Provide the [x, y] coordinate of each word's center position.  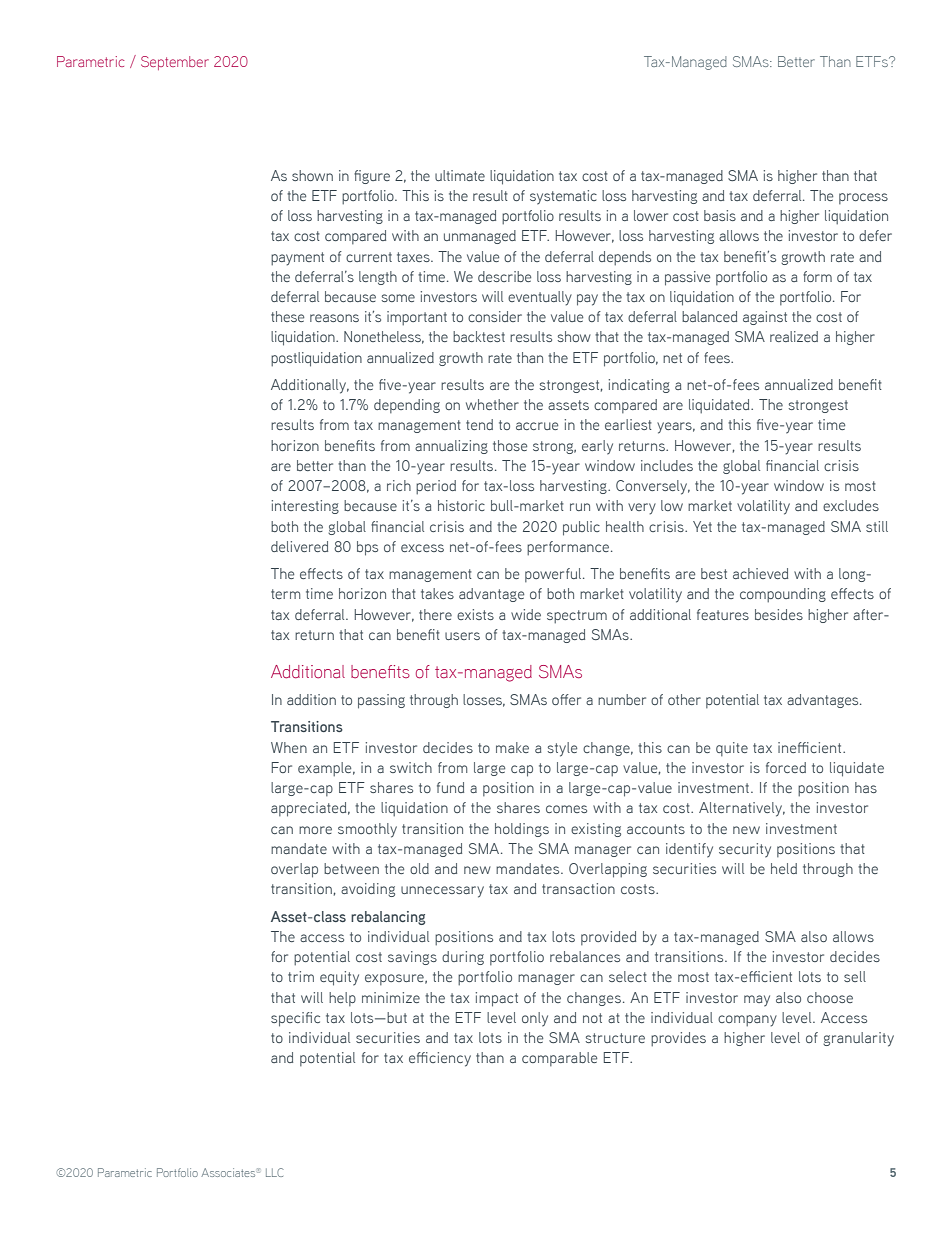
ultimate [460, 175]
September [175, 63]
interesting [305, 507]
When [289, 747]
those [510, 445]
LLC [275, 1172]
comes [566, 809]
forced [786, 767]
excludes [851, 505]
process [863, 198]
